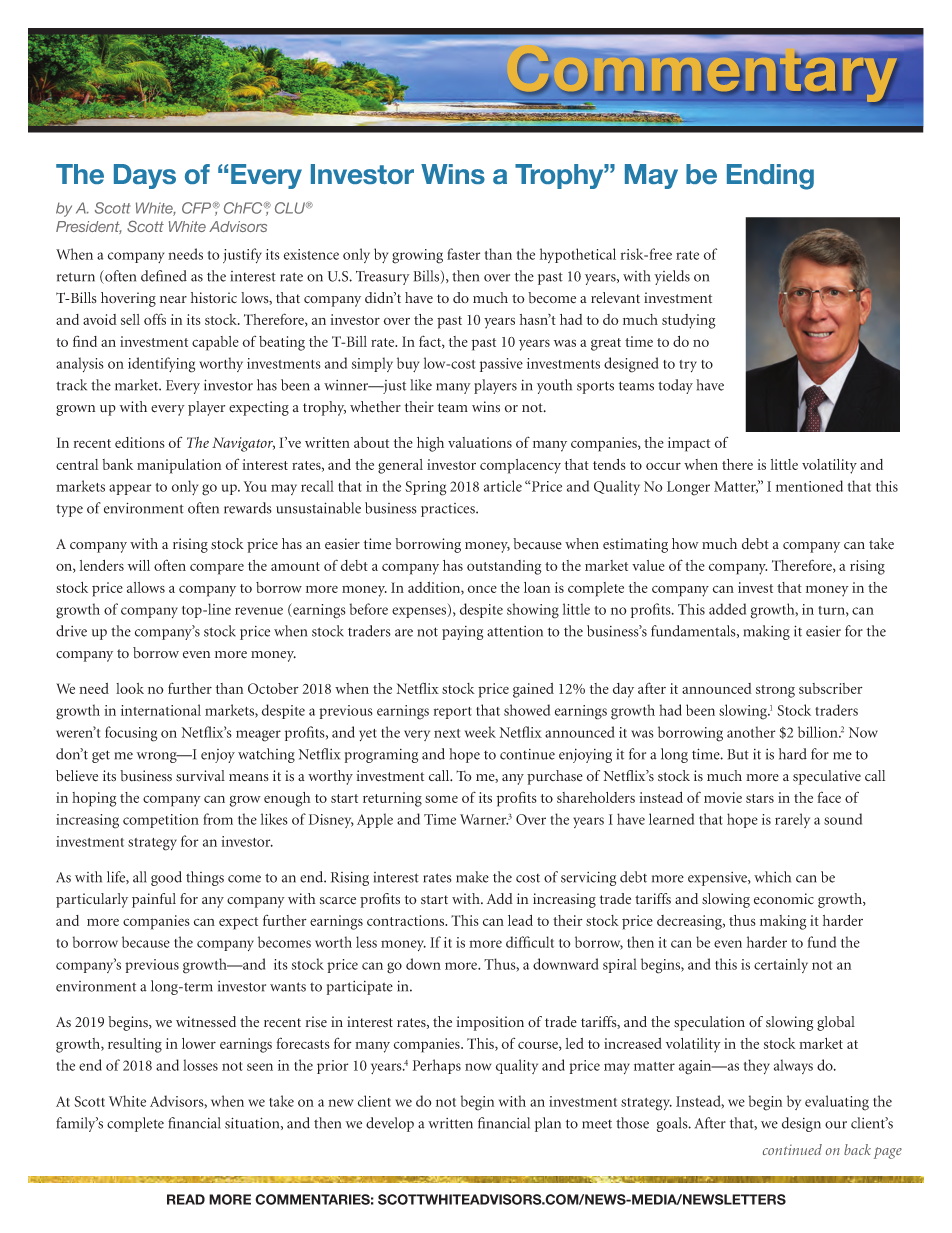  I want to click on Ending, so click(770, 177).
